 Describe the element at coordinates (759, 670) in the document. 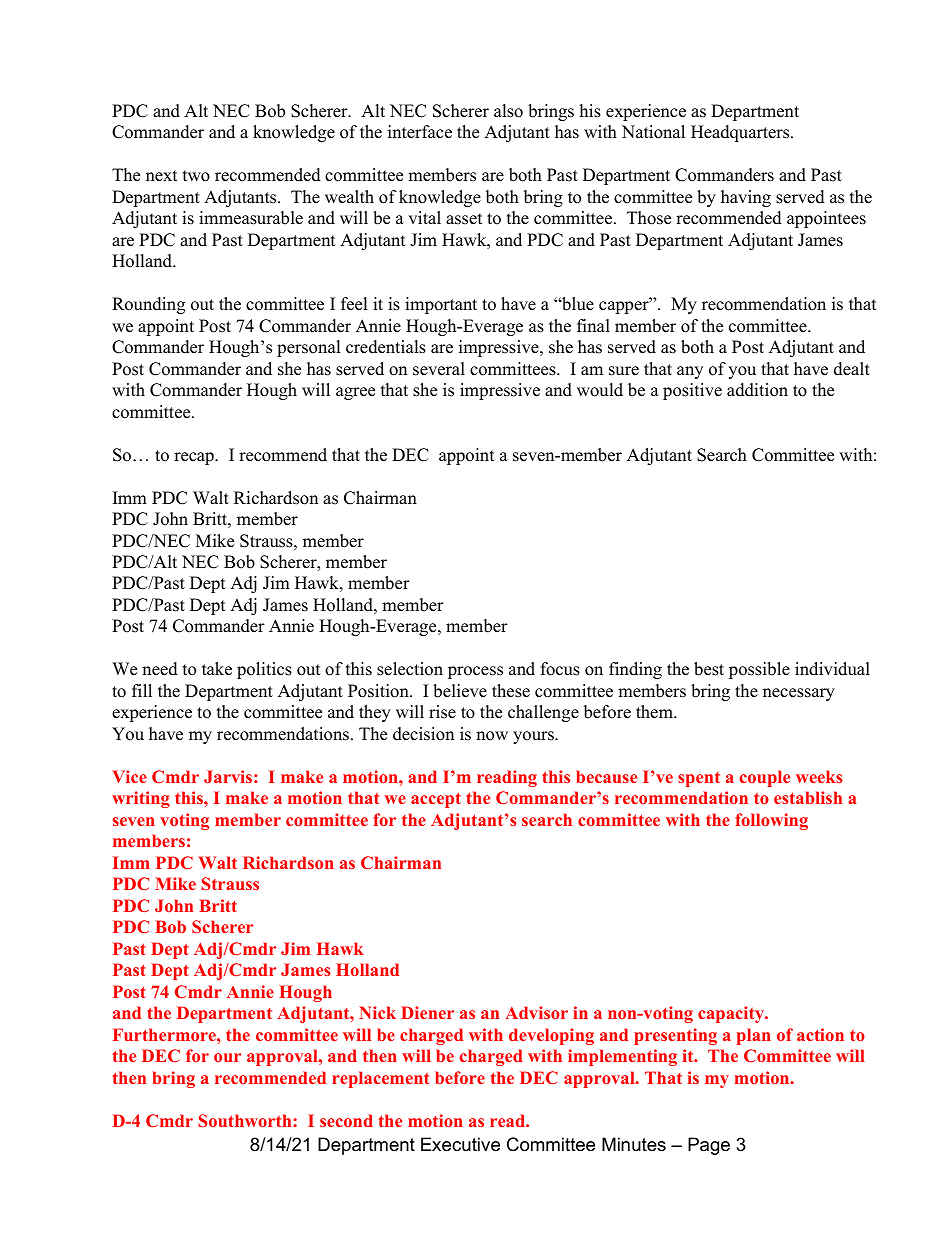

I see `possible` at that location.
